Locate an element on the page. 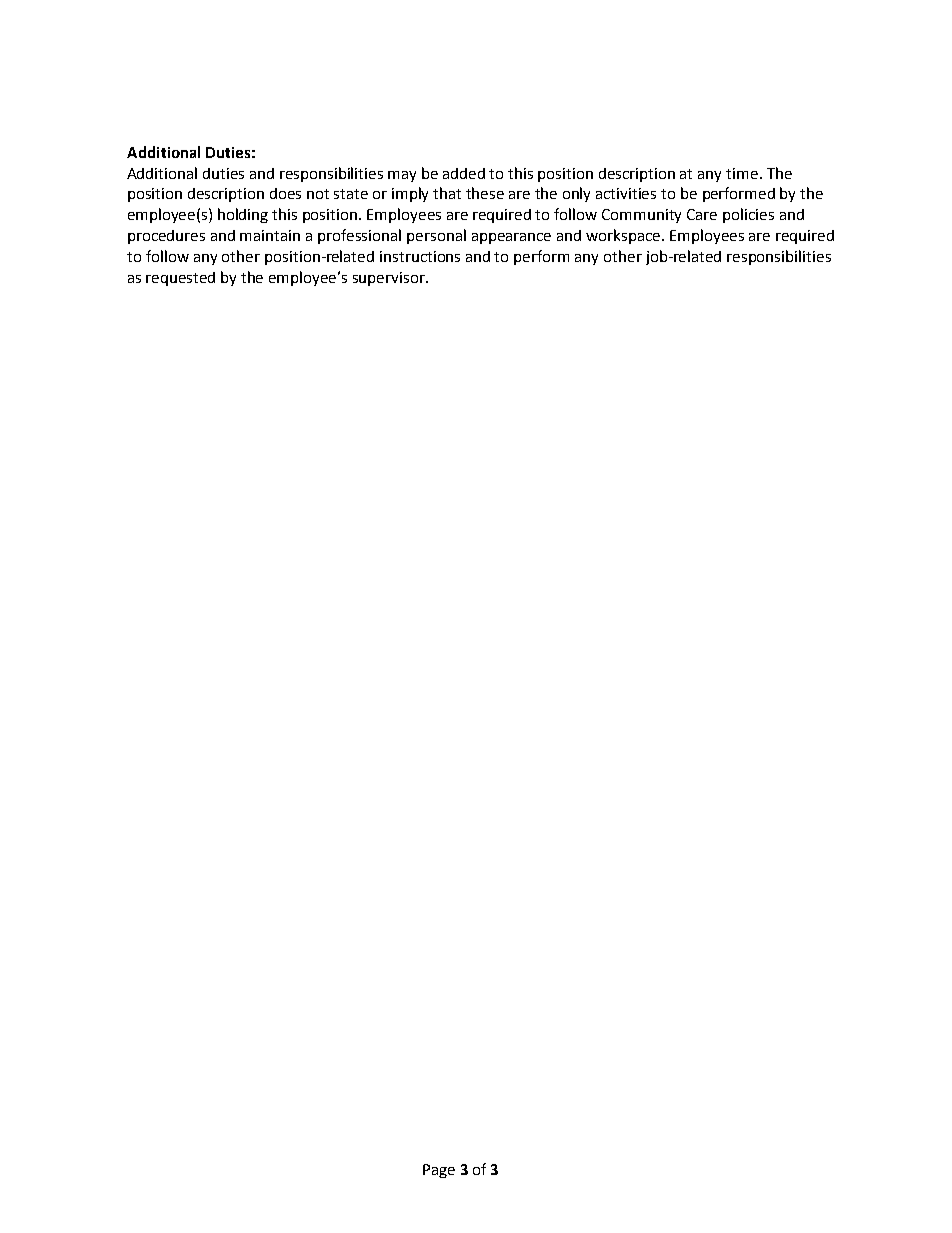 The width and height of the document is (952, 1233). Page is located at coordinates (439, 1171).
